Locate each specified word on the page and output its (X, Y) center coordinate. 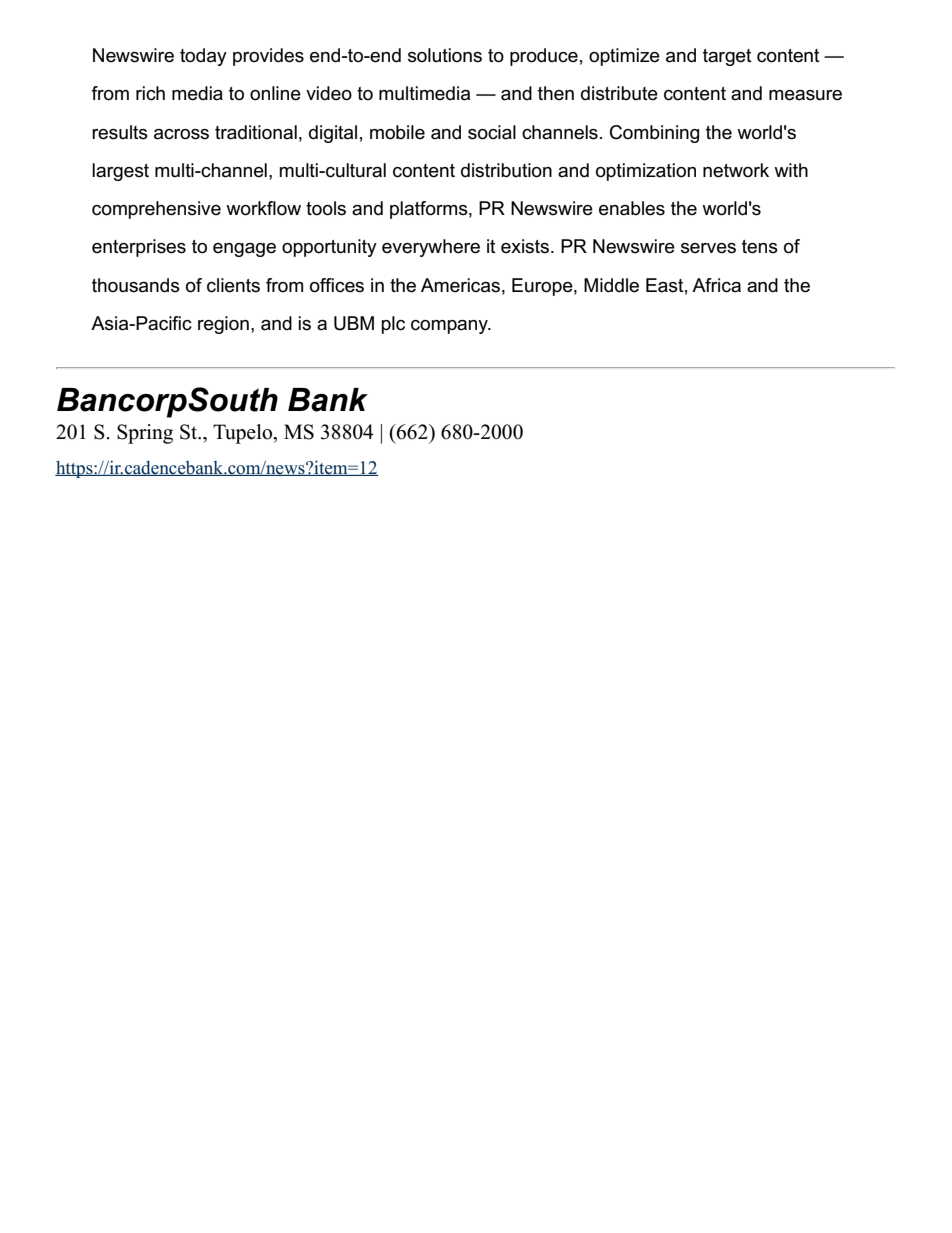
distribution (506, 170)
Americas (460, 285)
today (203, 57)
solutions (445, 55)
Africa (716, 285)
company (450, 327)
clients (233, 285)
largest (120, 172)
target (727, 57)
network (736, 170)
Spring (145, 434)
